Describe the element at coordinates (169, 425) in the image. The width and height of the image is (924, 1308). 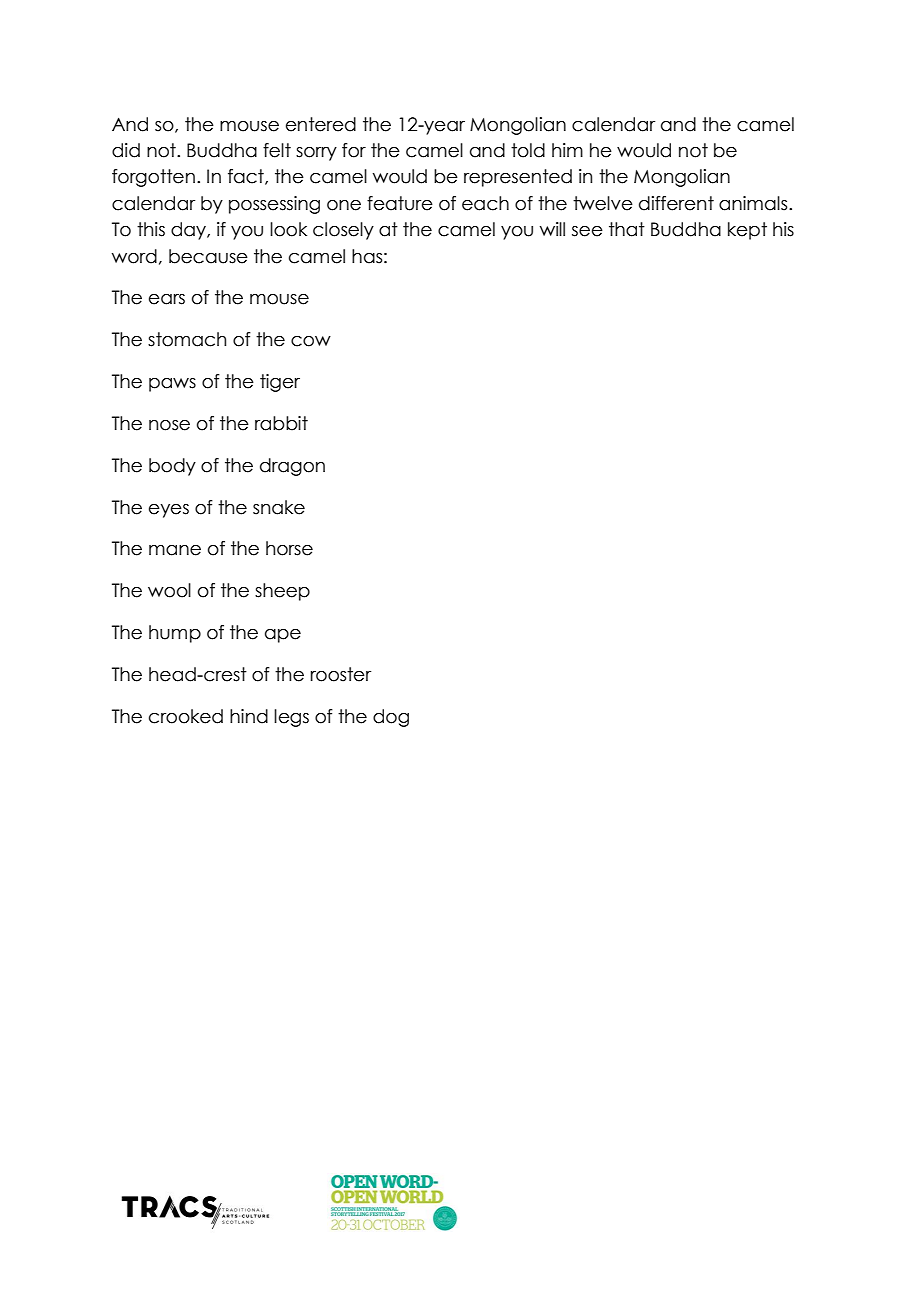
I see `nose` at that location.
